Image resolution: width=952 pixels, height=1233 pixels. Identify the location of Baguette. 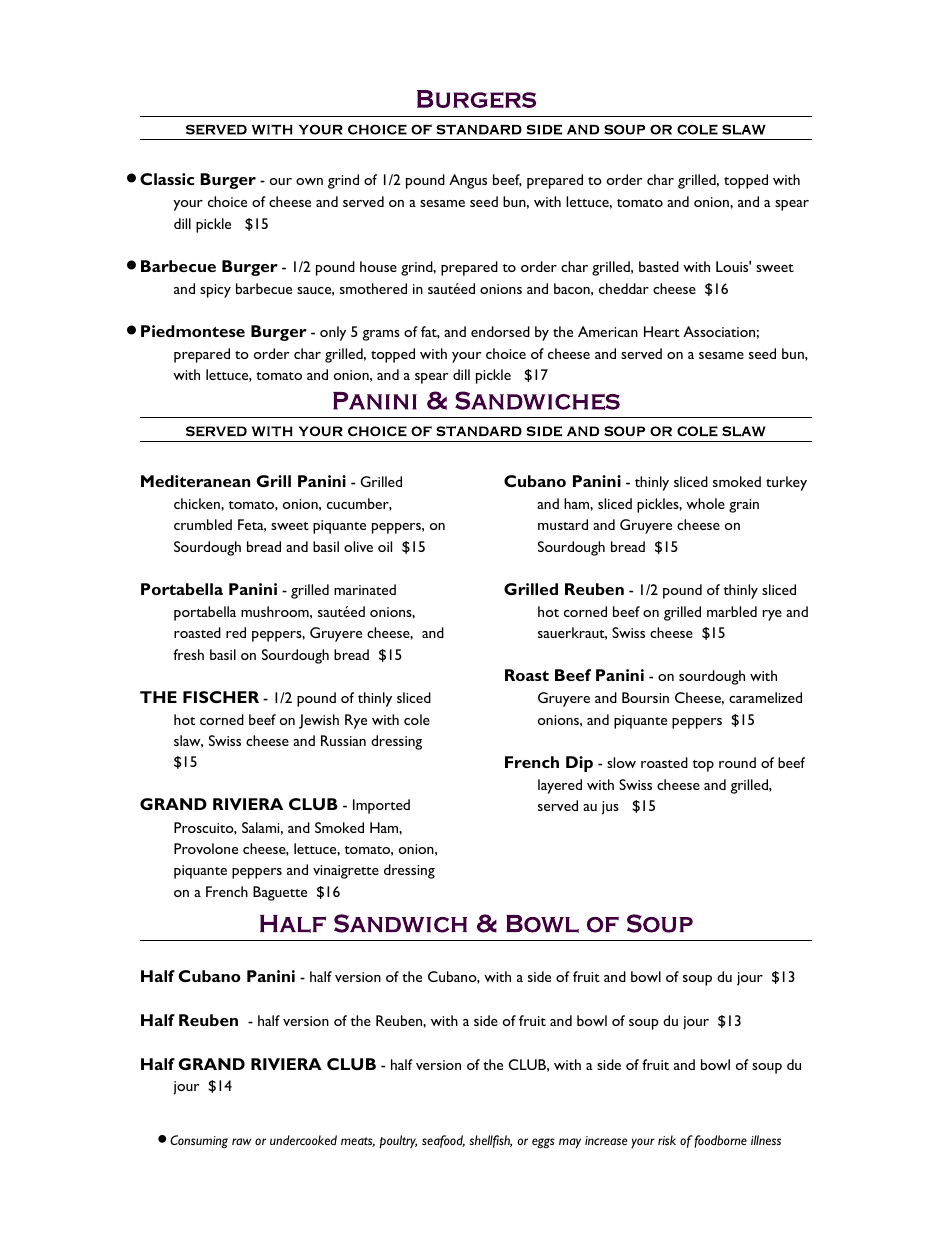
(280, 893).
